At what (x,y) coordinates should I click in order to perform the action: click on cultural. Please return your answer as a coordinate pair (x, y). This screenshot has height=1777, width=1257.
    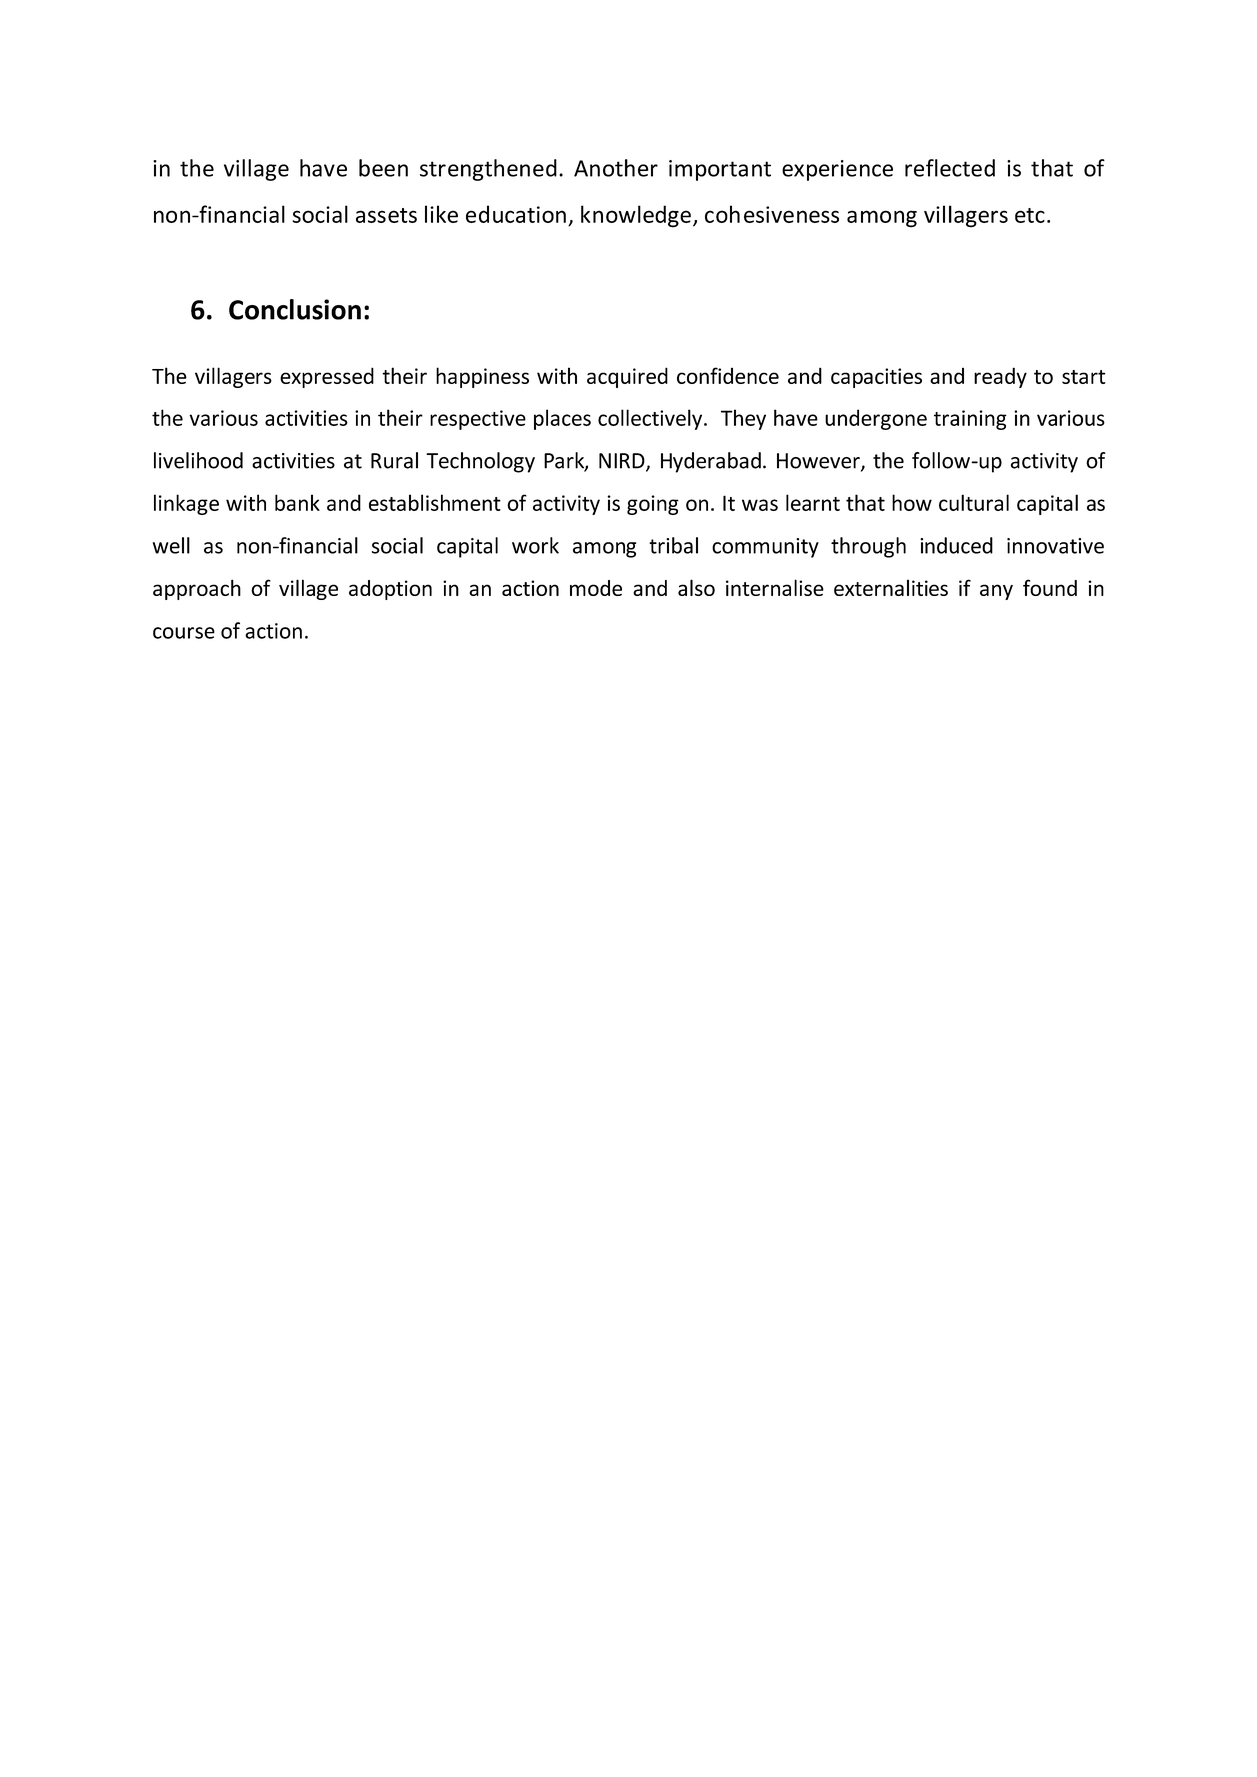
    Looking at the image, I should click on (974, 502).
